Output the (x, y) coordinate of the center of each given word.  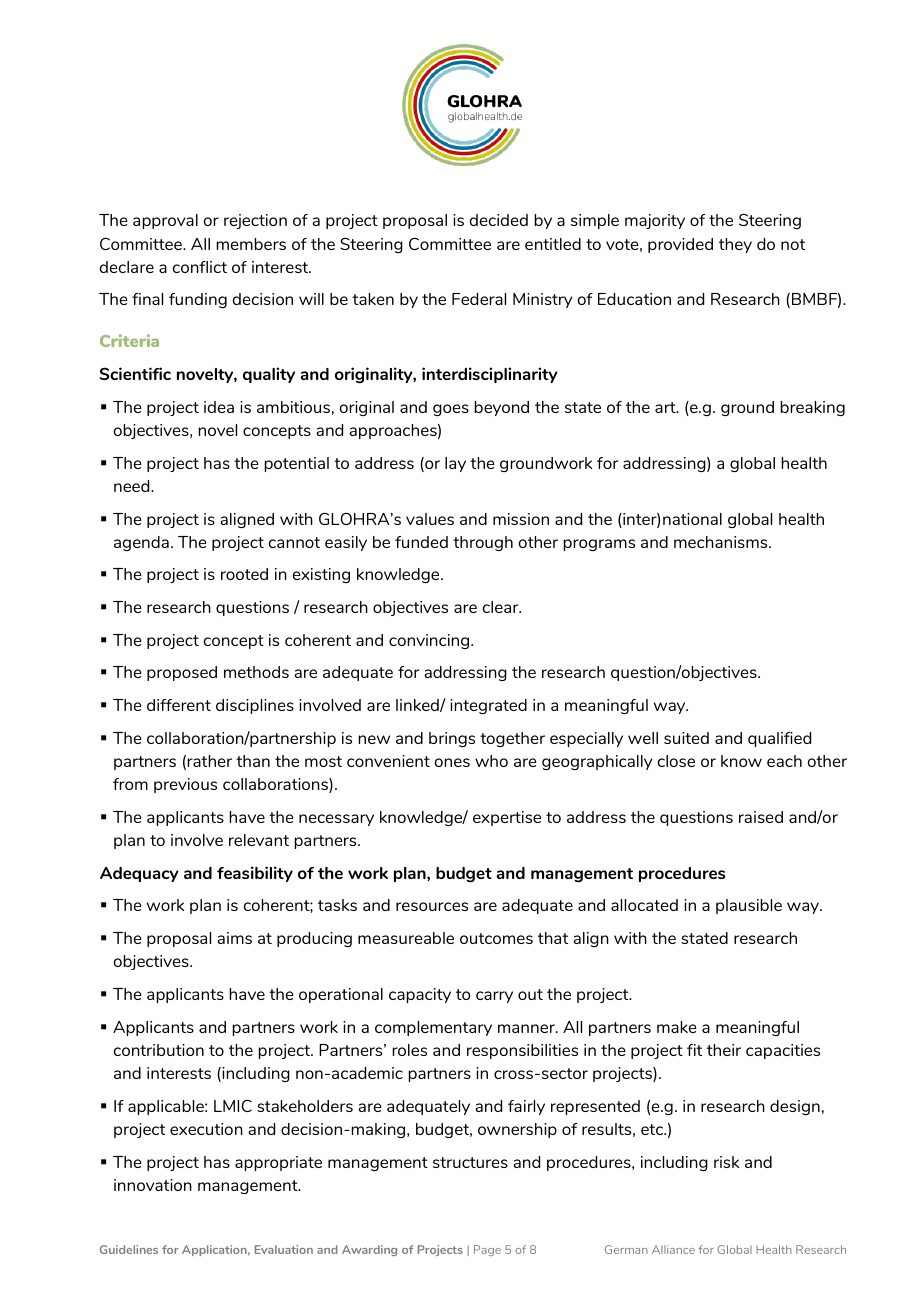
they (735, 245)
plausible (749, 906)
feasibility (255, 874)
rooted (244, 574)
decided (499, 220)
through (483, 543)
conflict (200, 267)
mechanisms (722, 542)
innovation (153, 1185)
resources (432, 906)
